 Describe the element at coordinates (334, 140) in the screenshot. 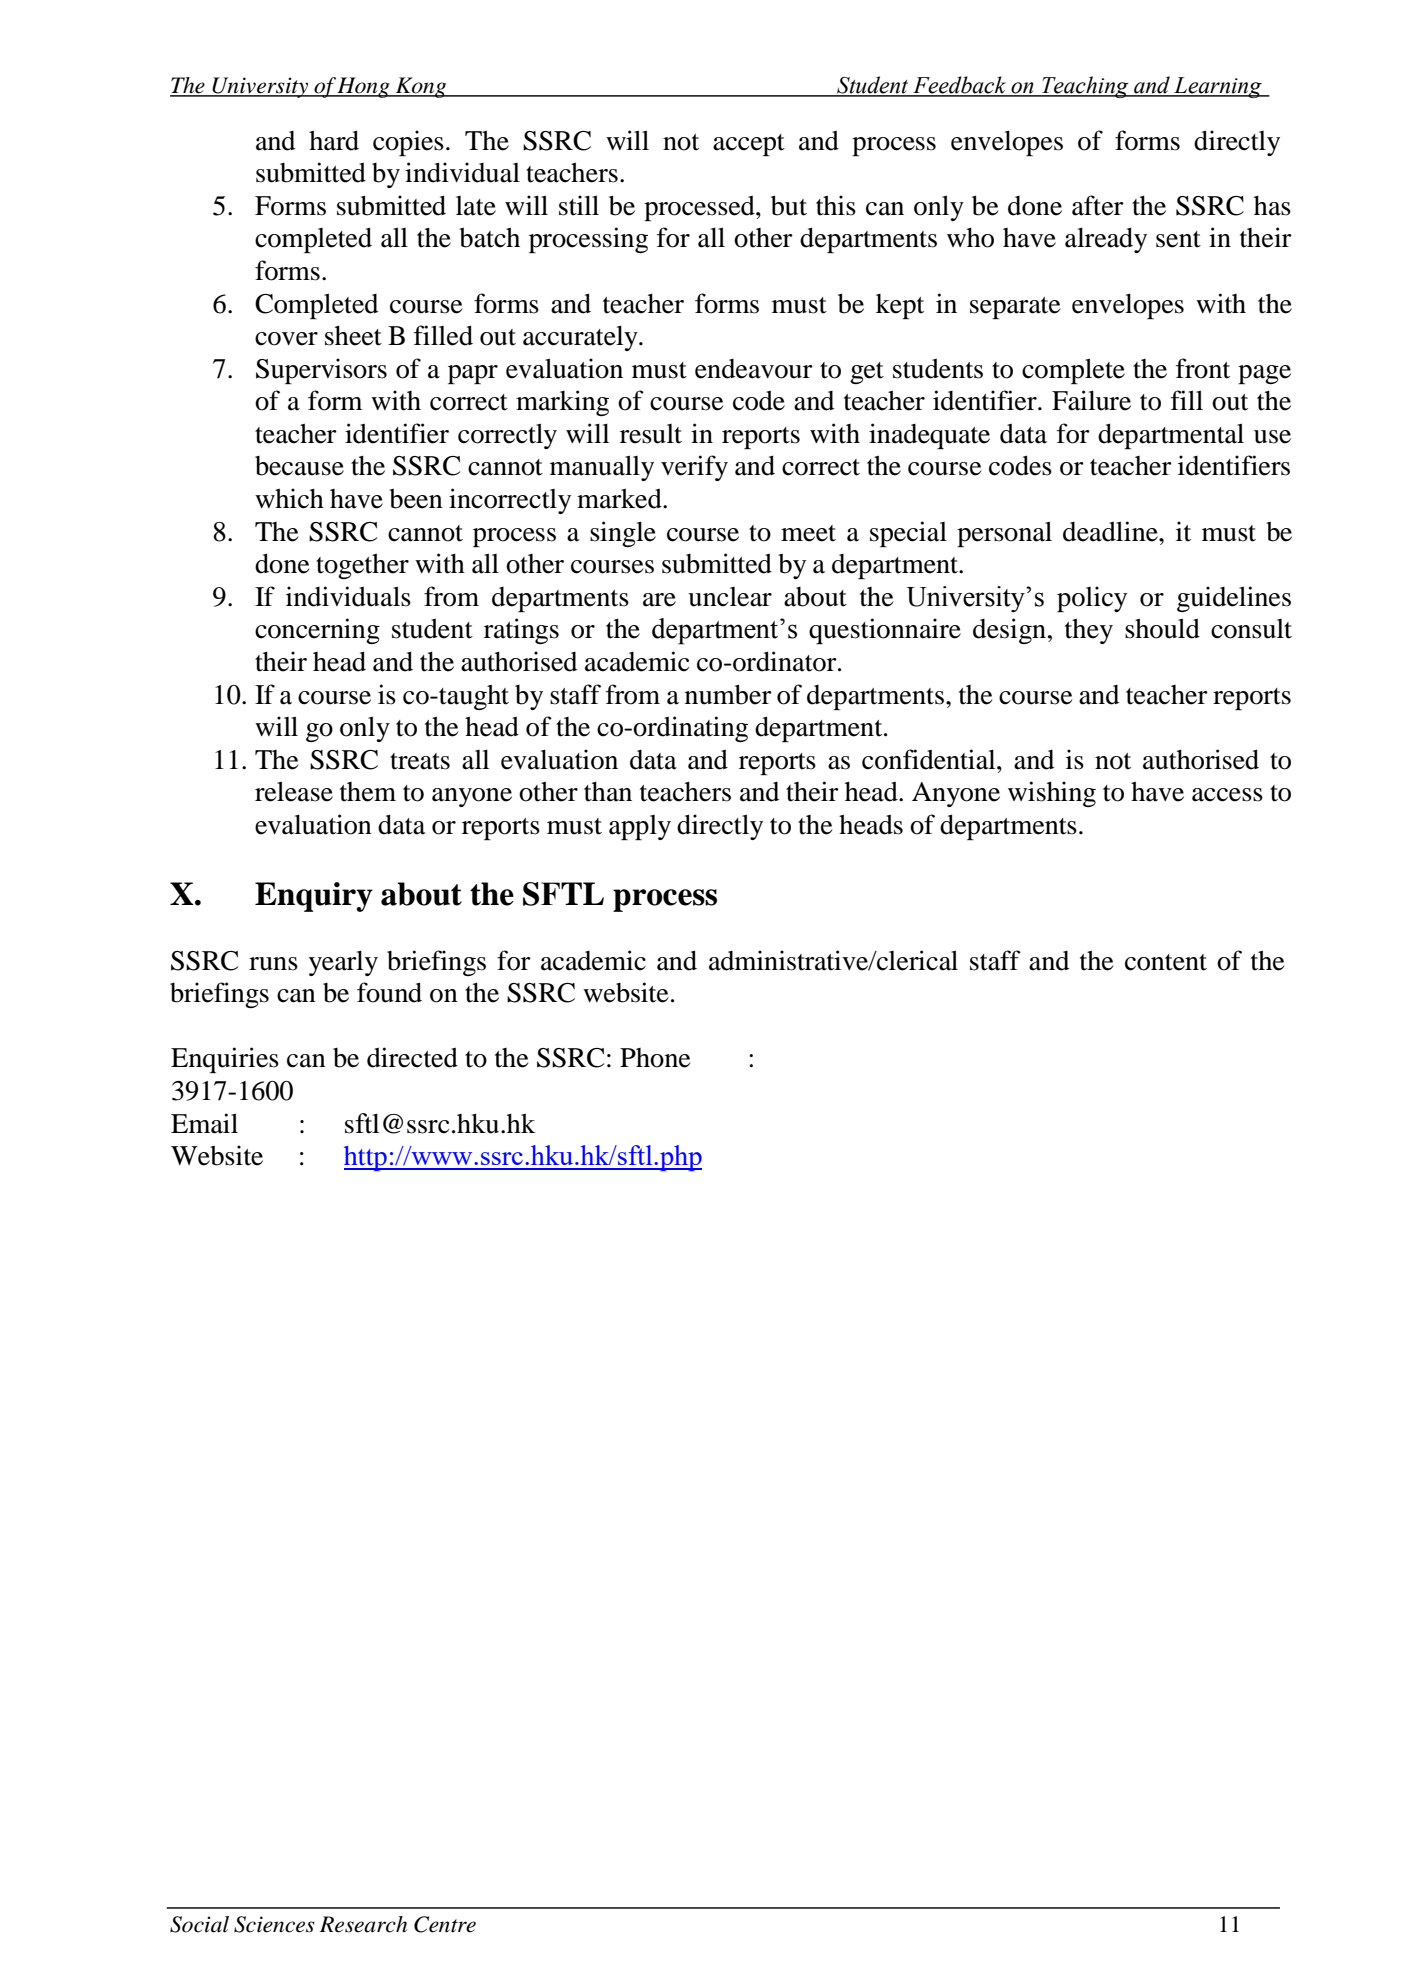

I see `hard` at that location.
